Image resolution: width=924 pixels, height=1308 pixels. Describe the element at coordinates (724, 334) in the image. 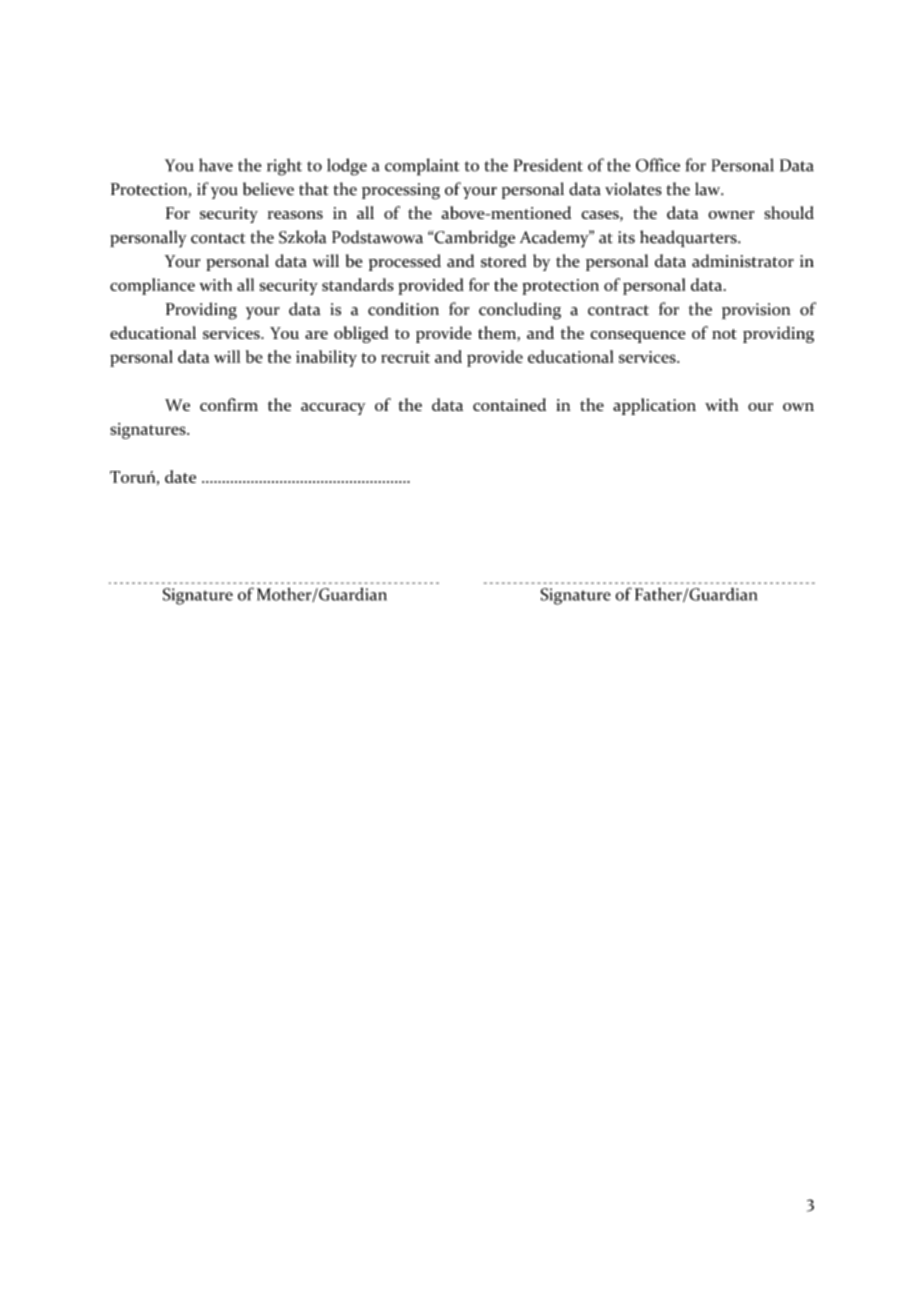

I see `not` at that location.
